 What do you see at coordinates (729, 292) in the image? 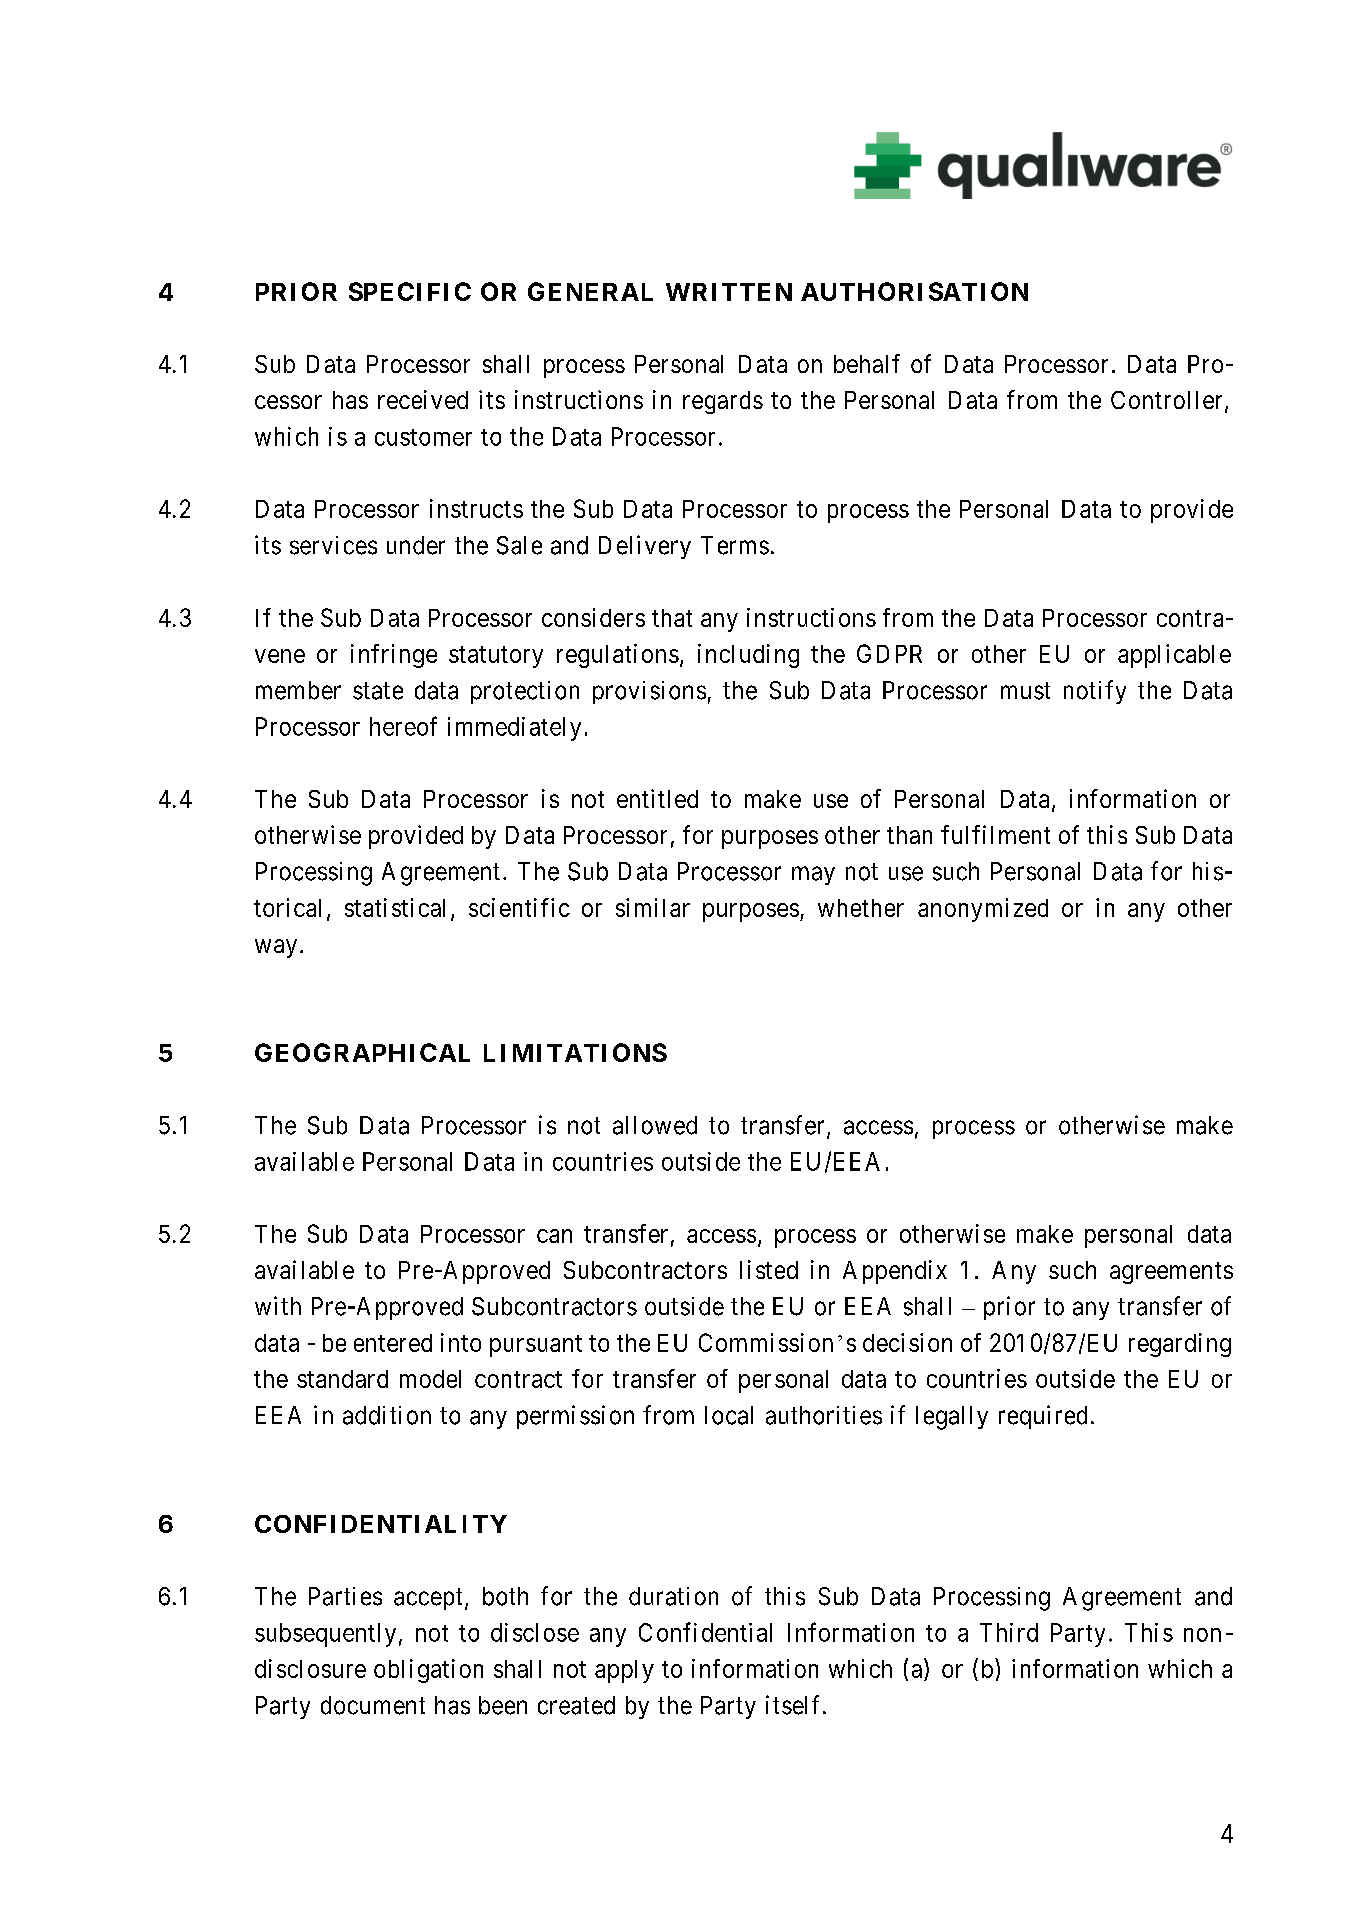
I see `WRITTEN` at bounding box center [729, 292].
